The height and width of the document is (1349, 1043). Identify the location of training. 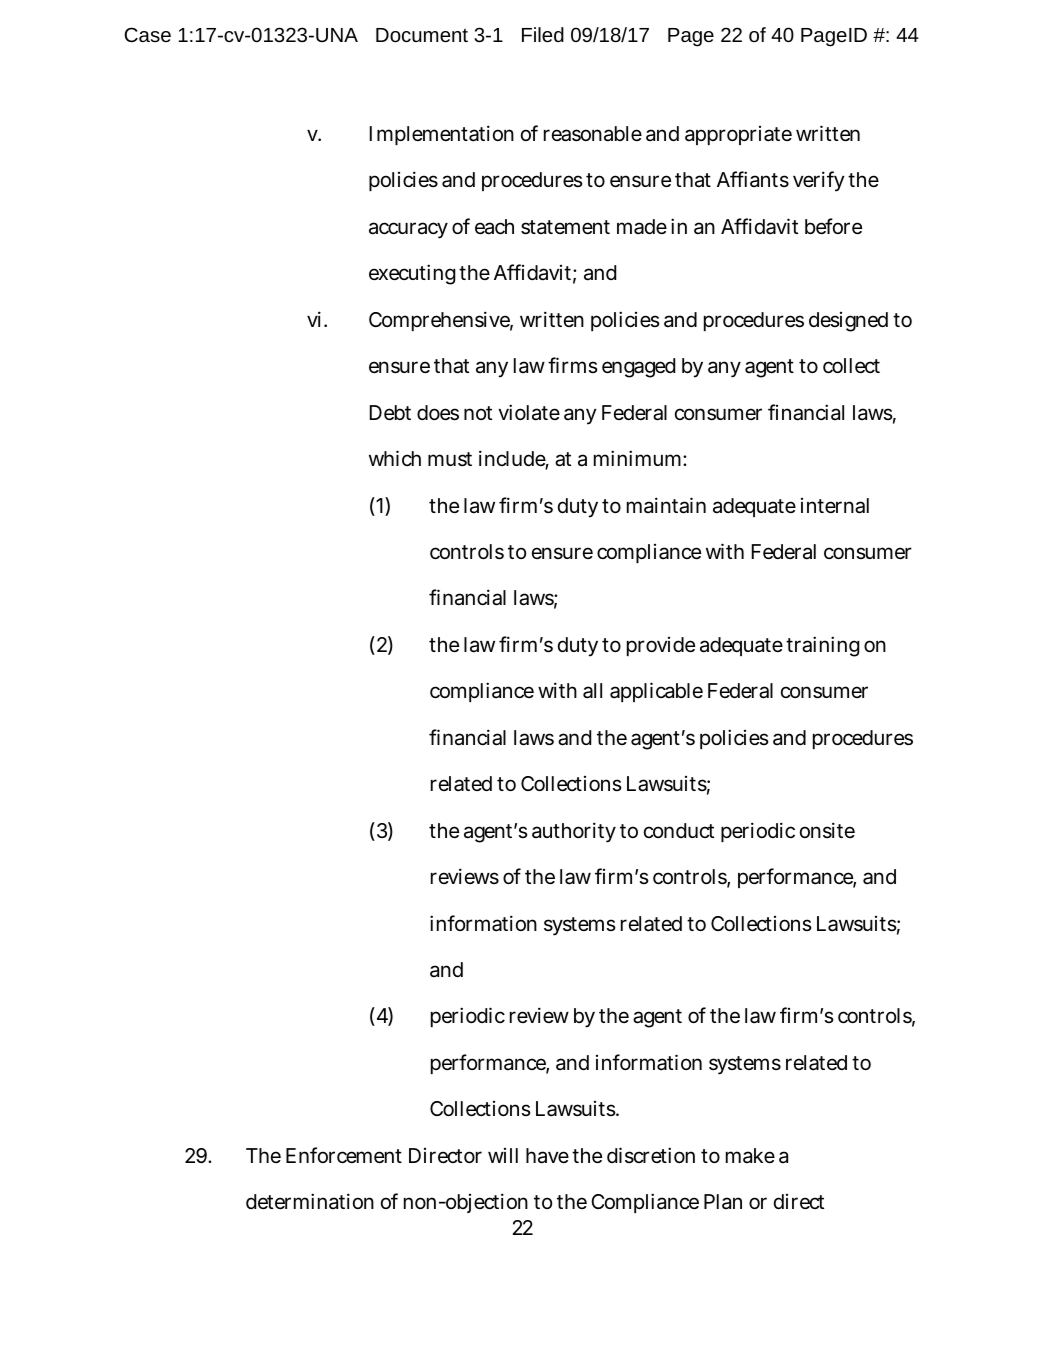
(823, 646).
